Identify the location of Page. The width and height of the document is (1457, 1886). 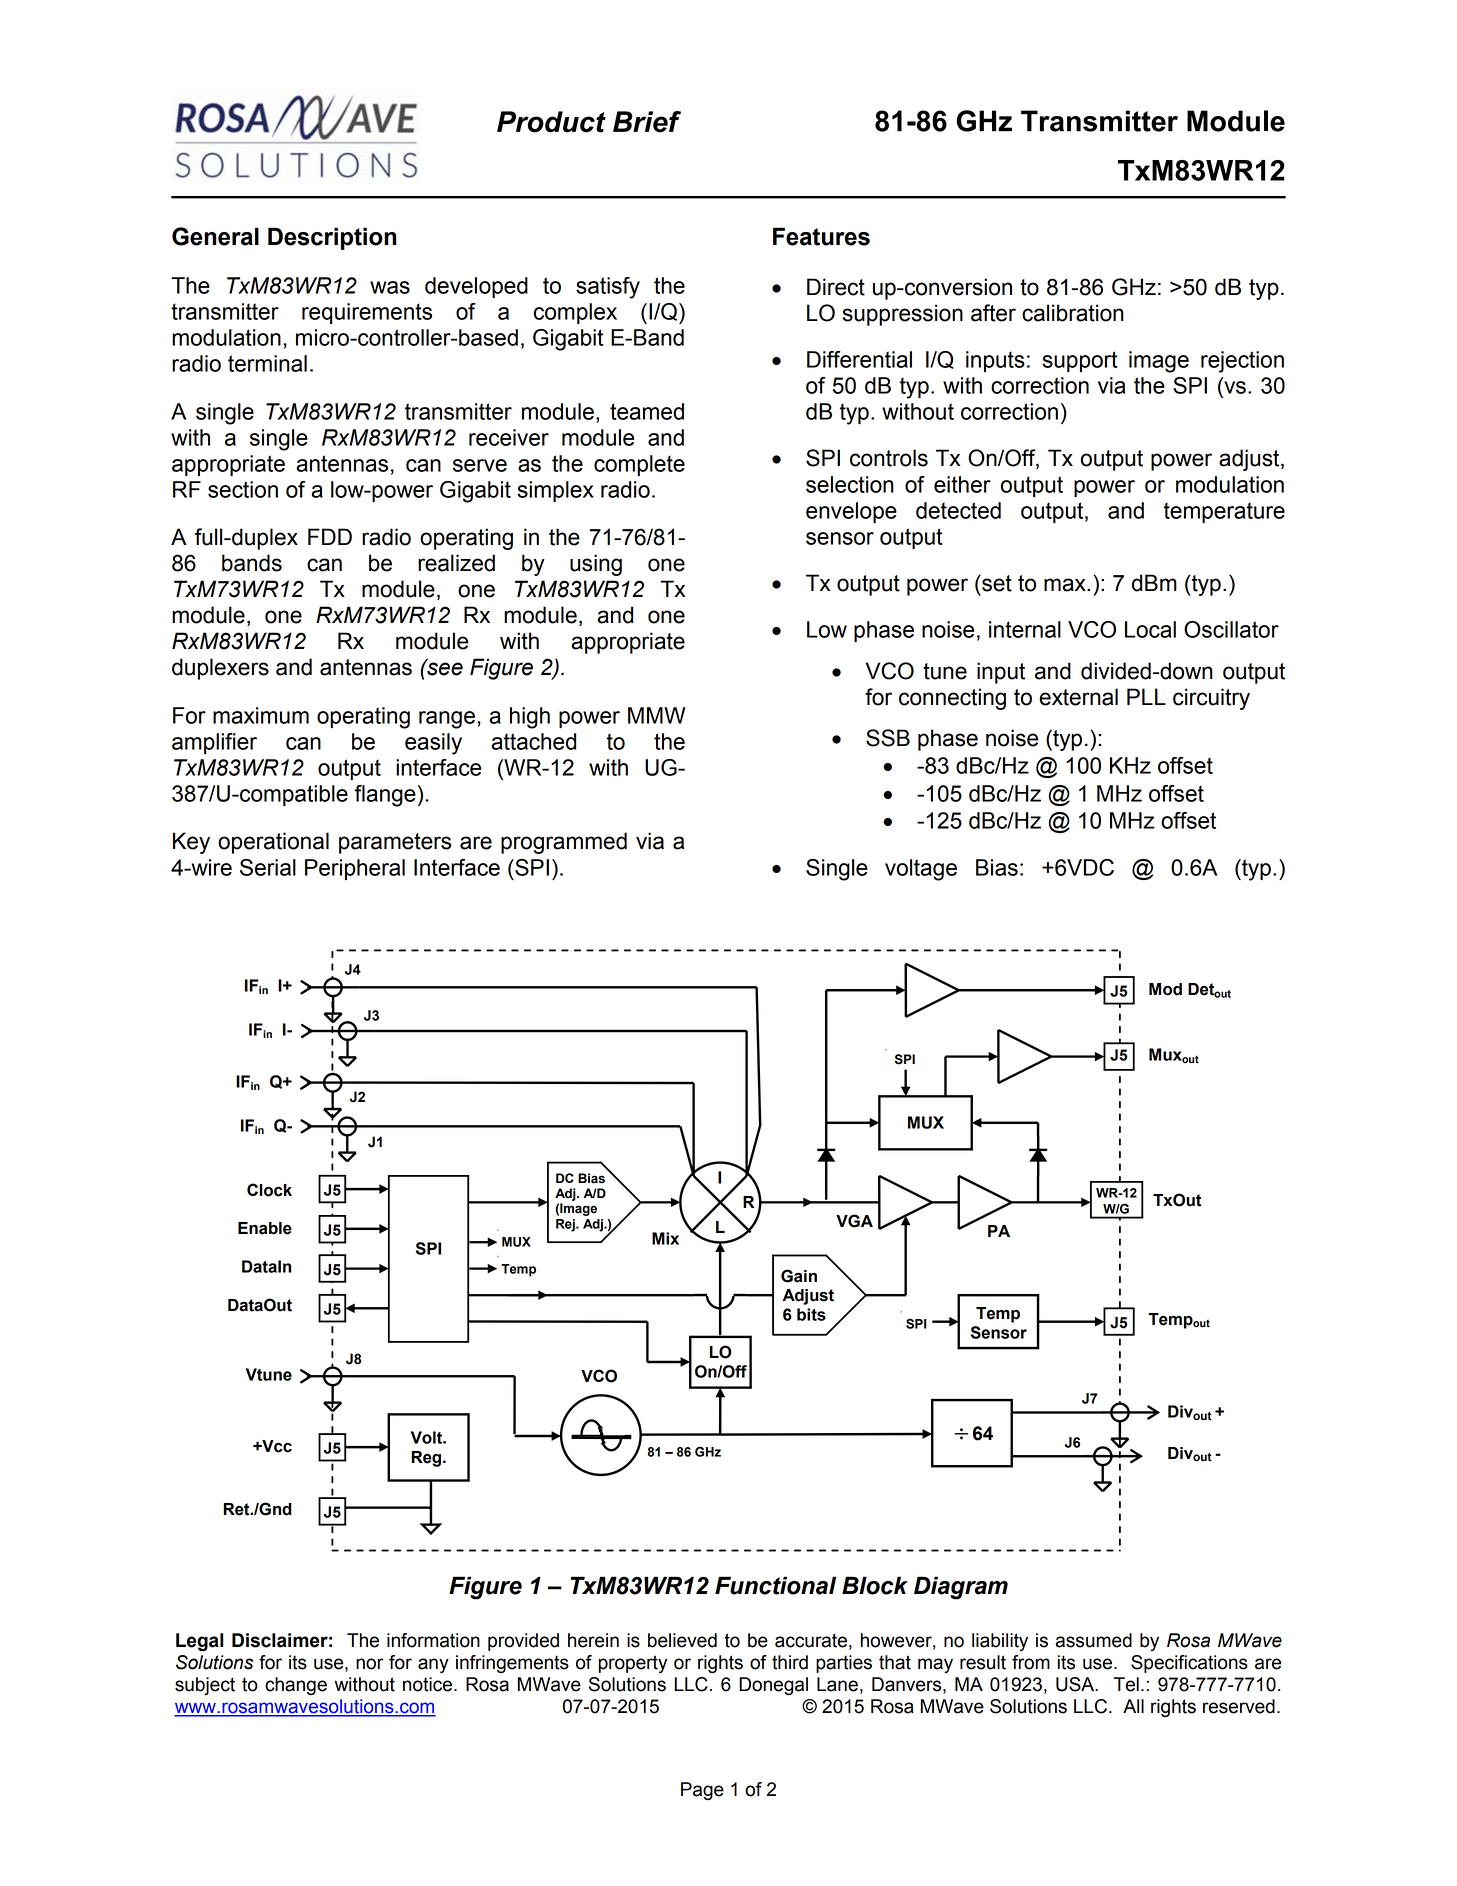
(702, 1791).
